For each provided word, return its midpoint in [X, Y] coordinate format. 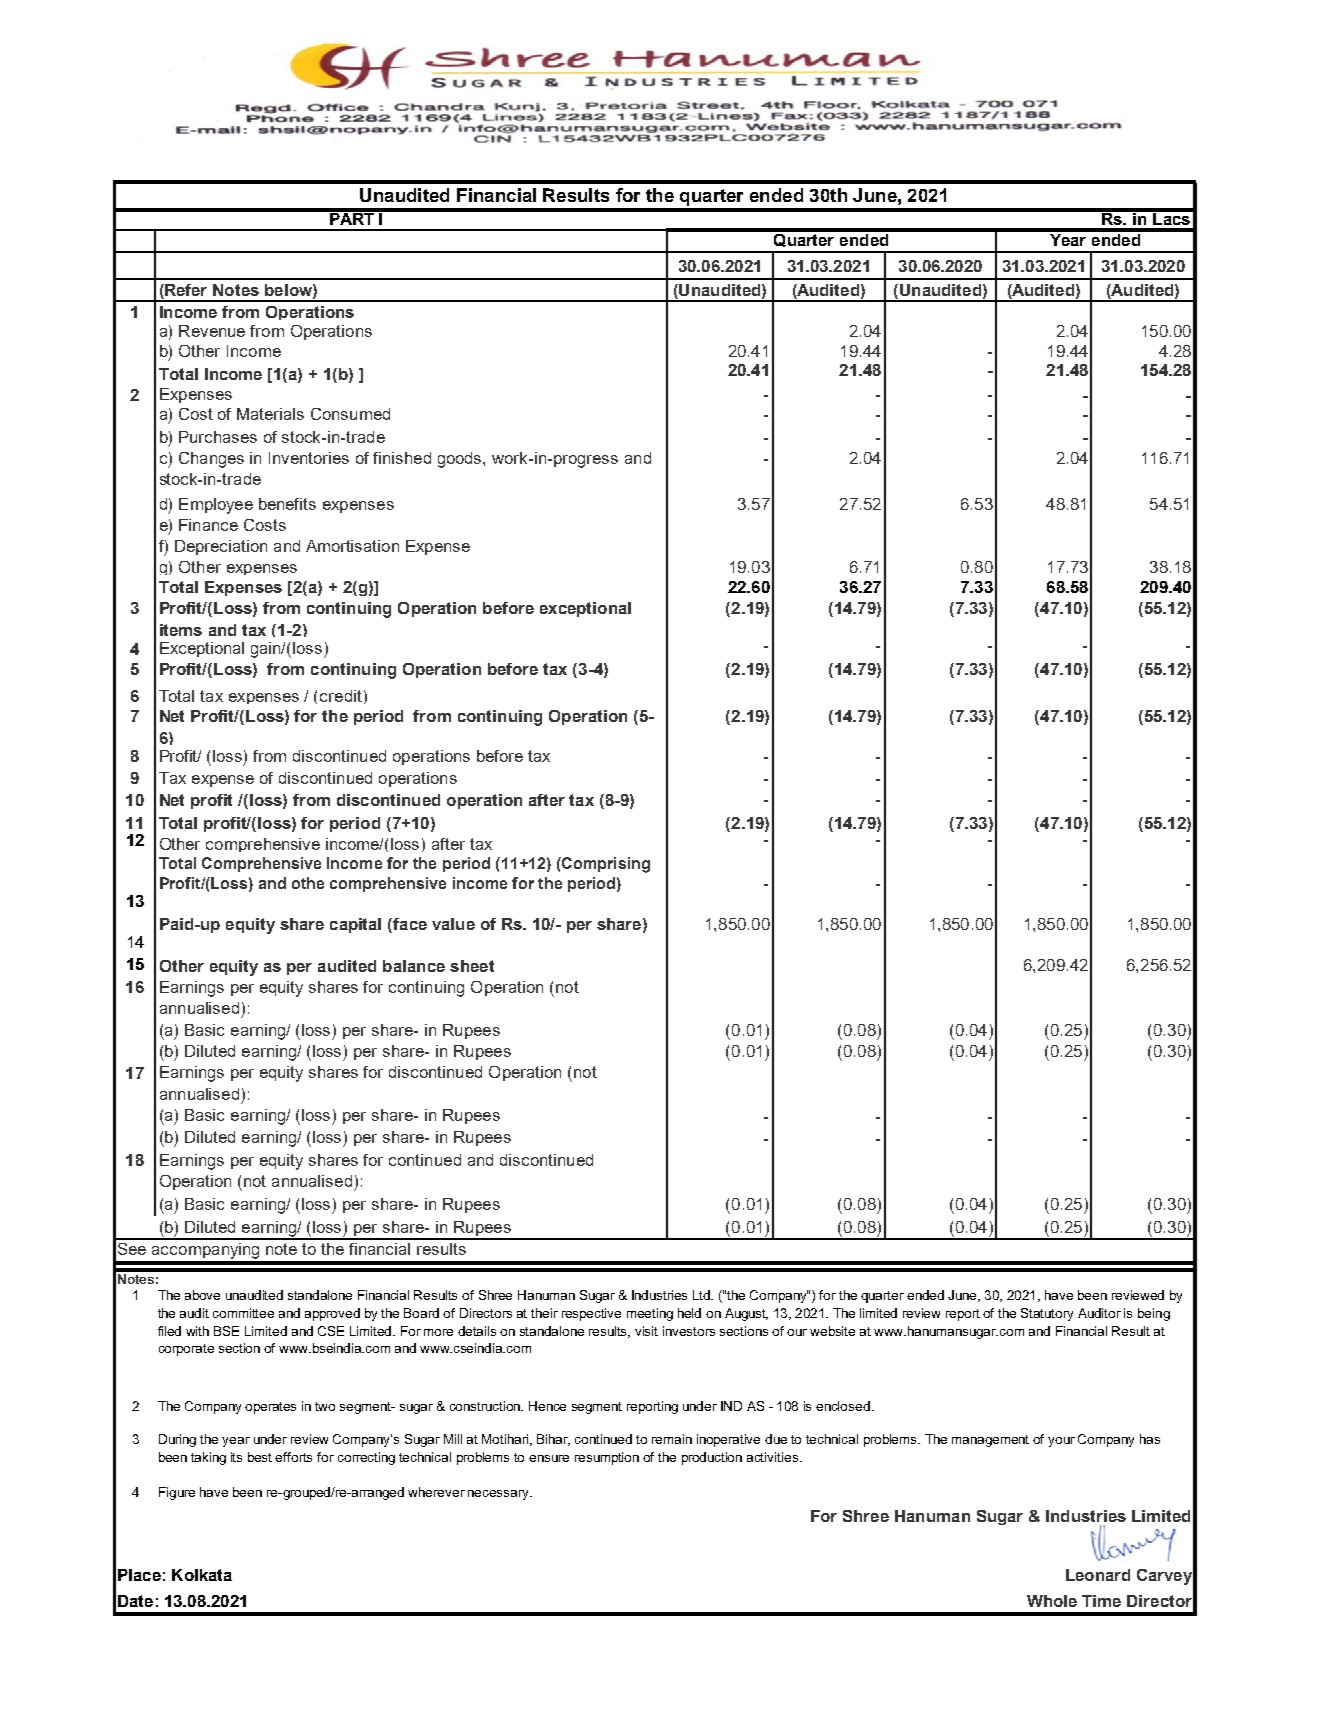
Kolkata [202, 1575]
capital [355, 925]
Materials [270, 414]
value [453, 924]
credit [341, 696]
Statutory [1047, 1314]
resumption [607, 1458]
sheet [472, 966]
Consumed [350, 414]
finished [402, 458]
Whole [1052, 1601]
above [202, 1295]
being [1154, 1314]
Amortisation [352, 546]
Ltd [703, 1295]
